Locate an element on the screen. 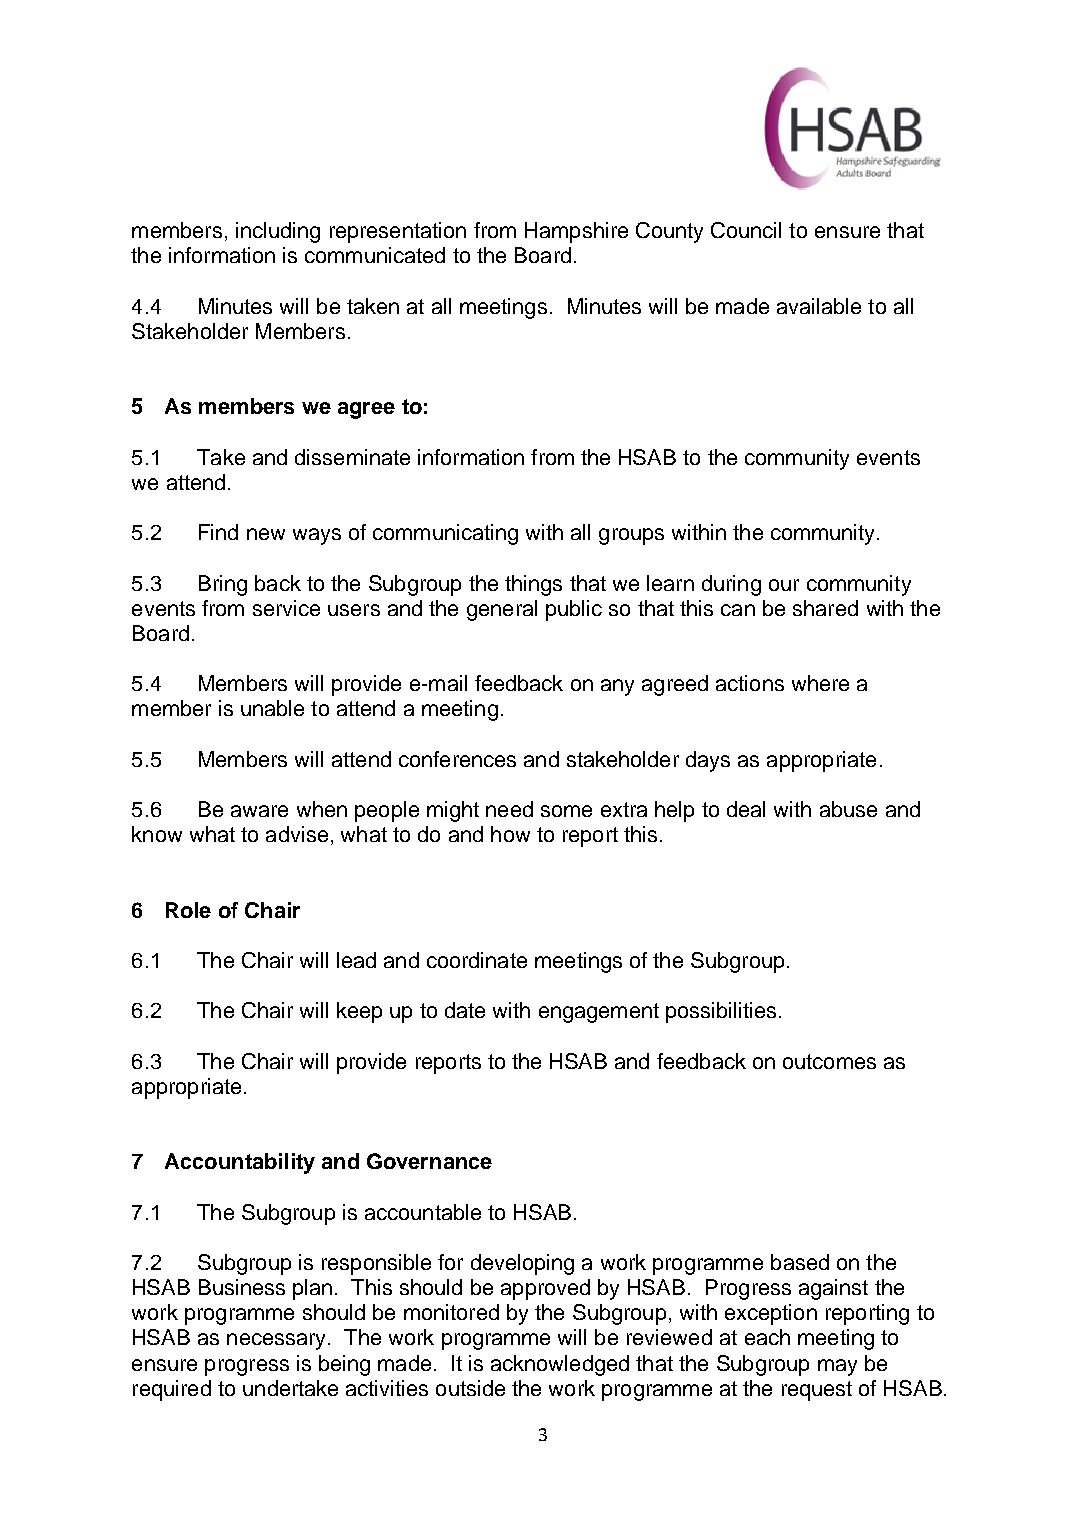 The image size is (1086, 1535). possibilities is located at coordinates (721, 1012).
